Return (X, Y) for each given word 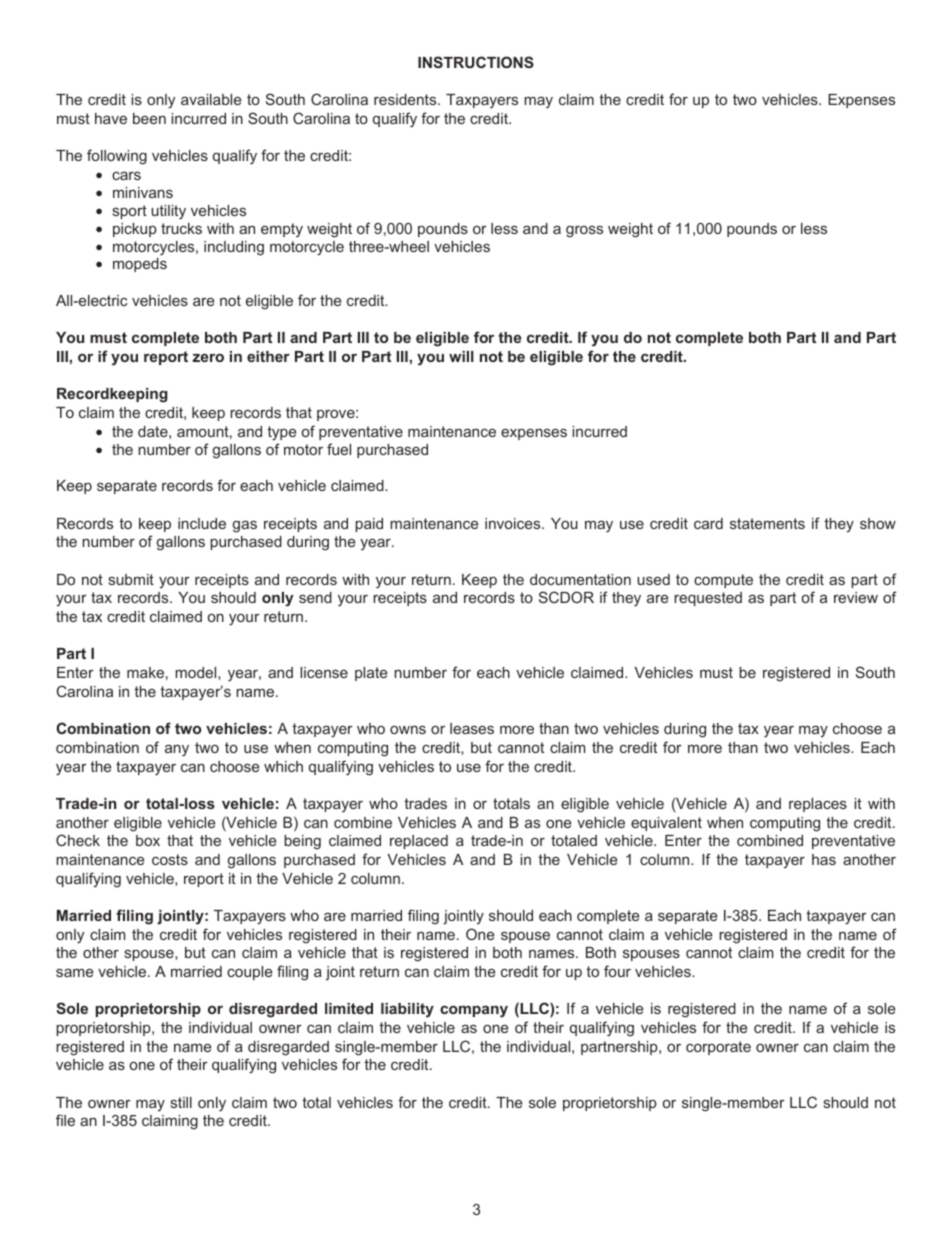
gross (584, 232)
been (149, 118)
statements (767, 523)
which (283, 766)
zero (208, 357)
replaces (818, 805)
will (461, 356)
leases (472, 728)
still (181, 1102)
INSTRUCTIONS (476, 62)
